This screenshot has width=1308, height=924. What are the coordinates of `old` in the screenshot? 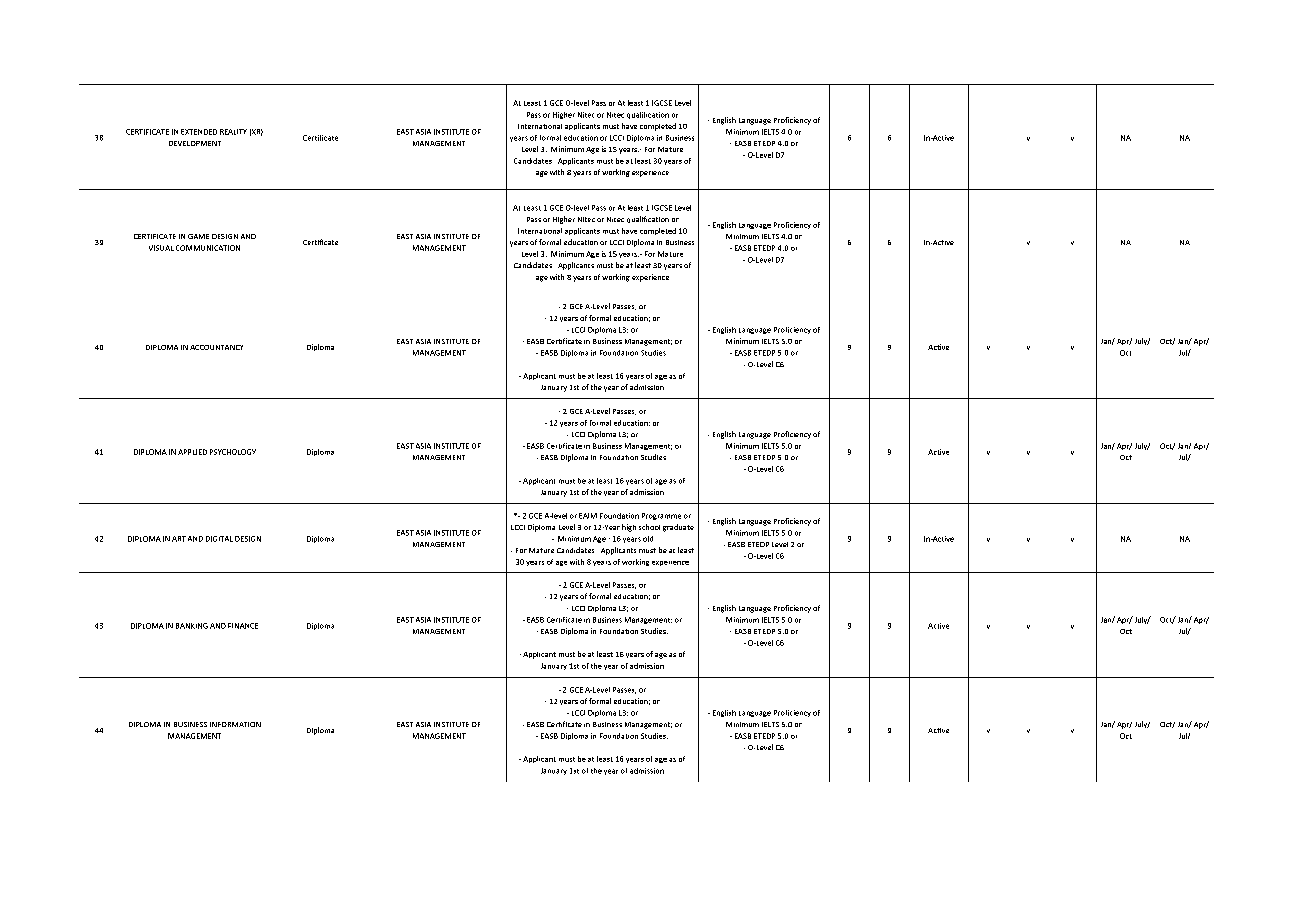 It's located at (648, 539).
